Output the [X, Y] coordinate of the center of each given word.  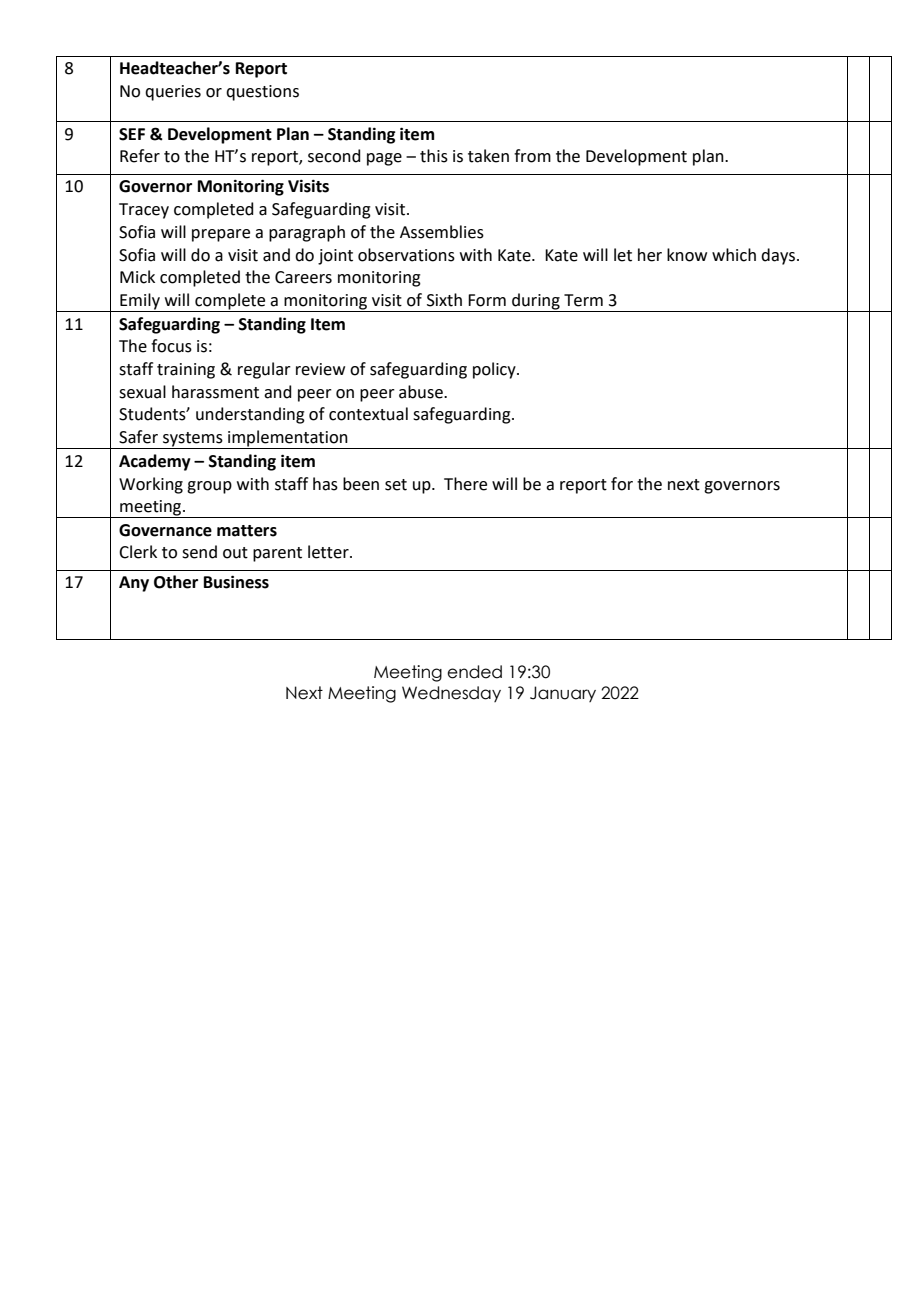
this [434, 156]
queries [173, 93]
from [532, 156]
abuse [422, 392]
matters [247, 531]
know [687, 255]
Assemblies [442, 232]
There [465, 484]
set [396, 485]
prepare [221, 235]
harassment [215, 392]
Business [236, 582]
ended [474, 672]
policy [495, 370]
